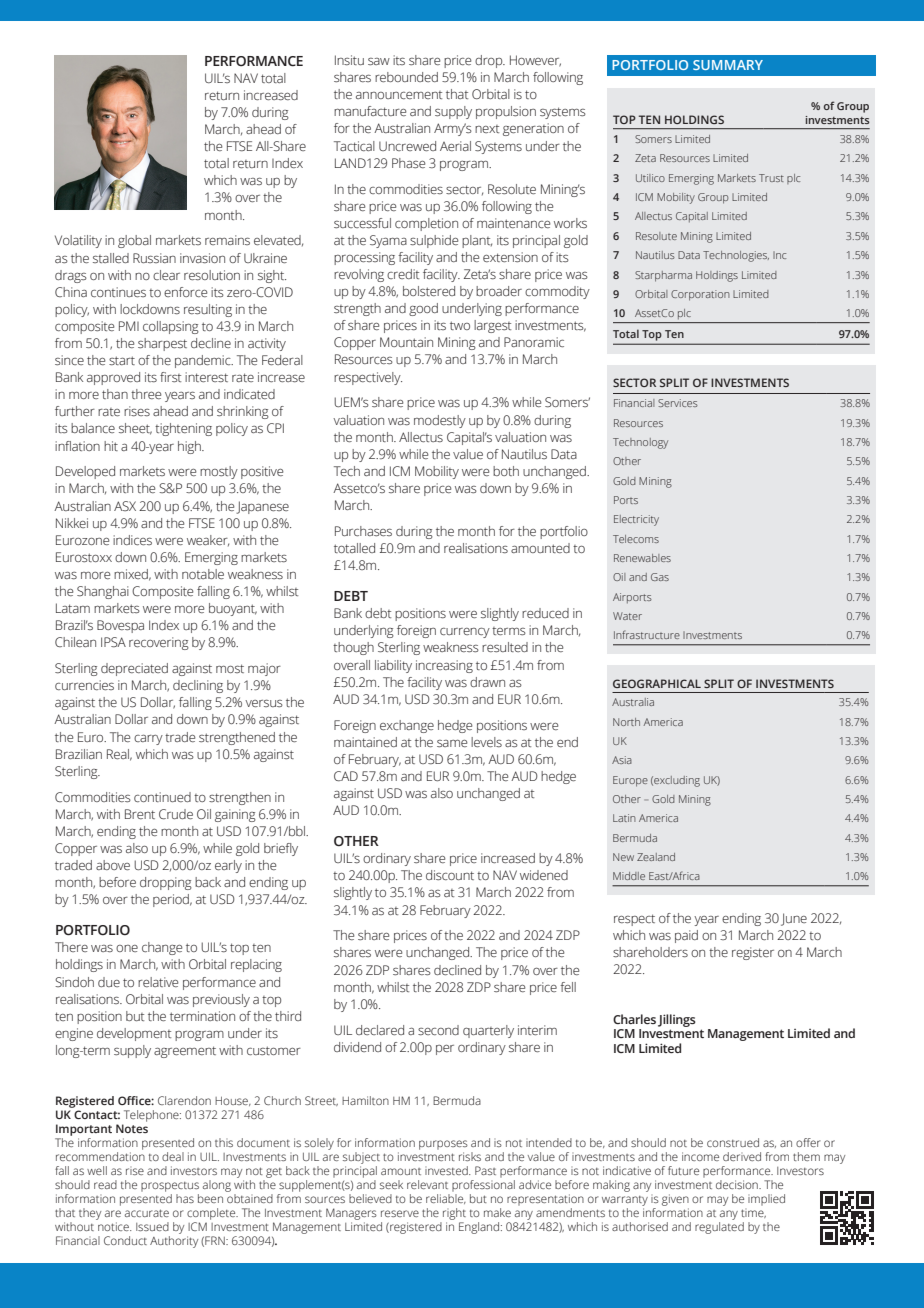  I want to click on Purchases, so click(363, 531).
